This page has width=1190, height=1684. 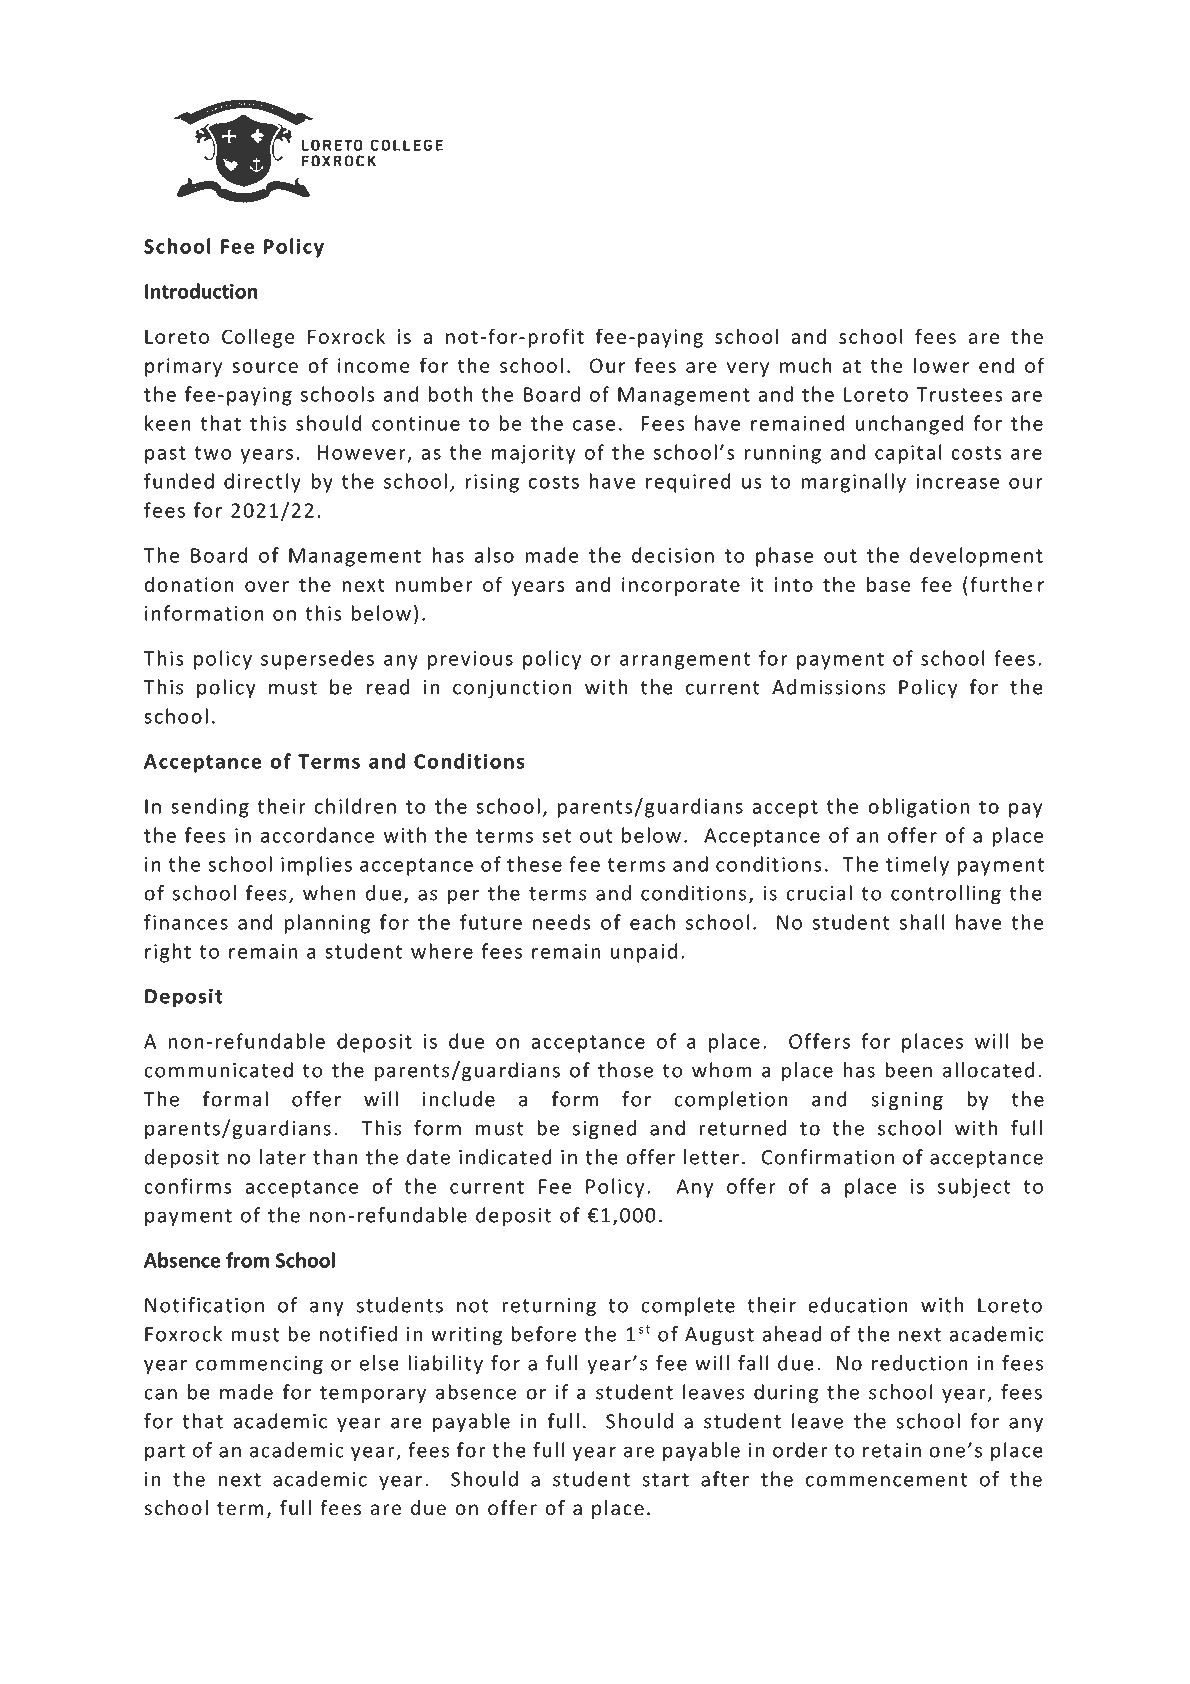 I want to click on College, so click(x=258, y=338).
